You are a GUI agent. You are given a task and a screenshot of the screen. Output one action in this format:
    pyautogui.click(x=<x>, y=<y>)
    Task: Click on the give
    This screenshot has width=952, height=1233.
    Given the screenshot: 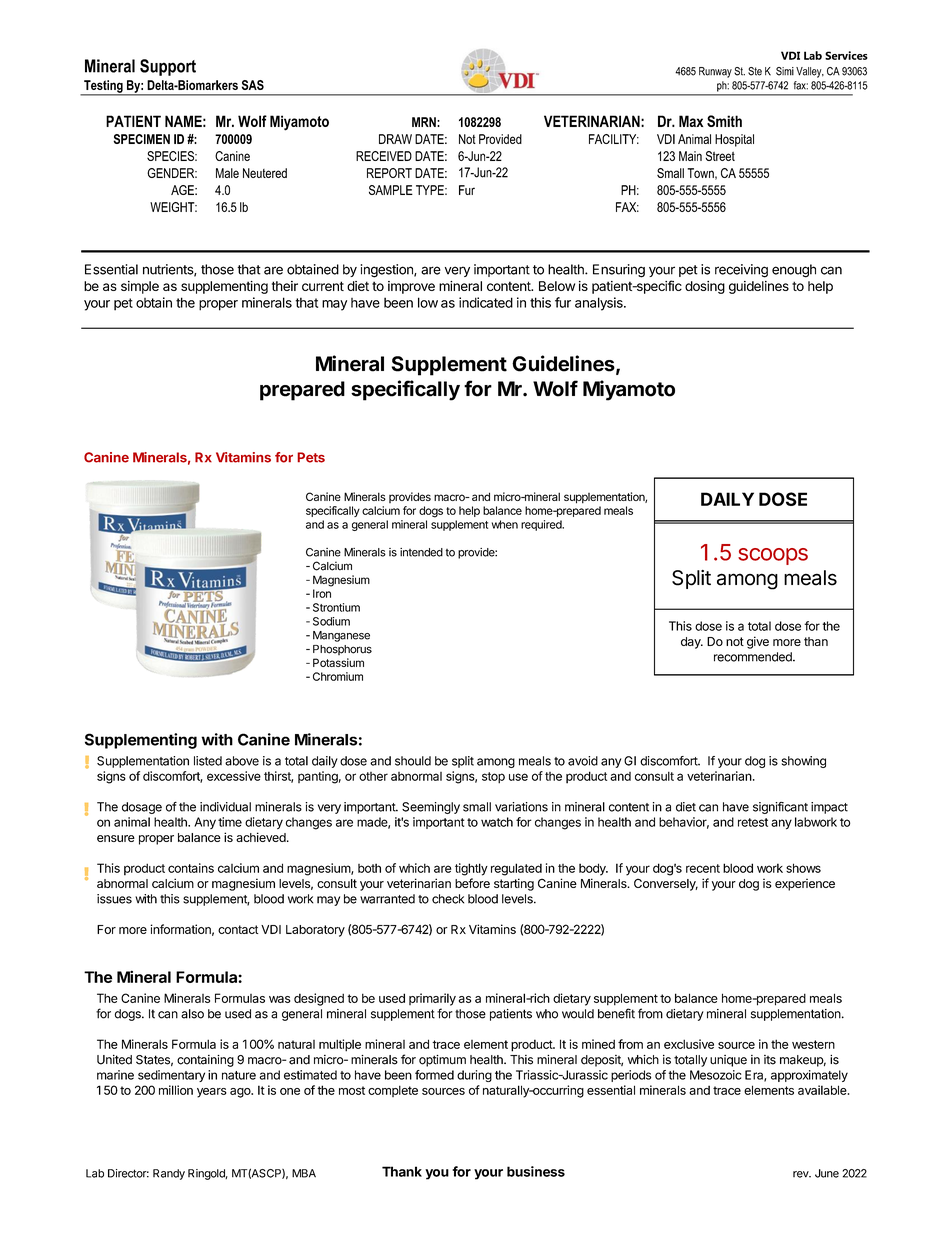 What is the action you would take?
    pyautogui.click(x=758, y=642)
